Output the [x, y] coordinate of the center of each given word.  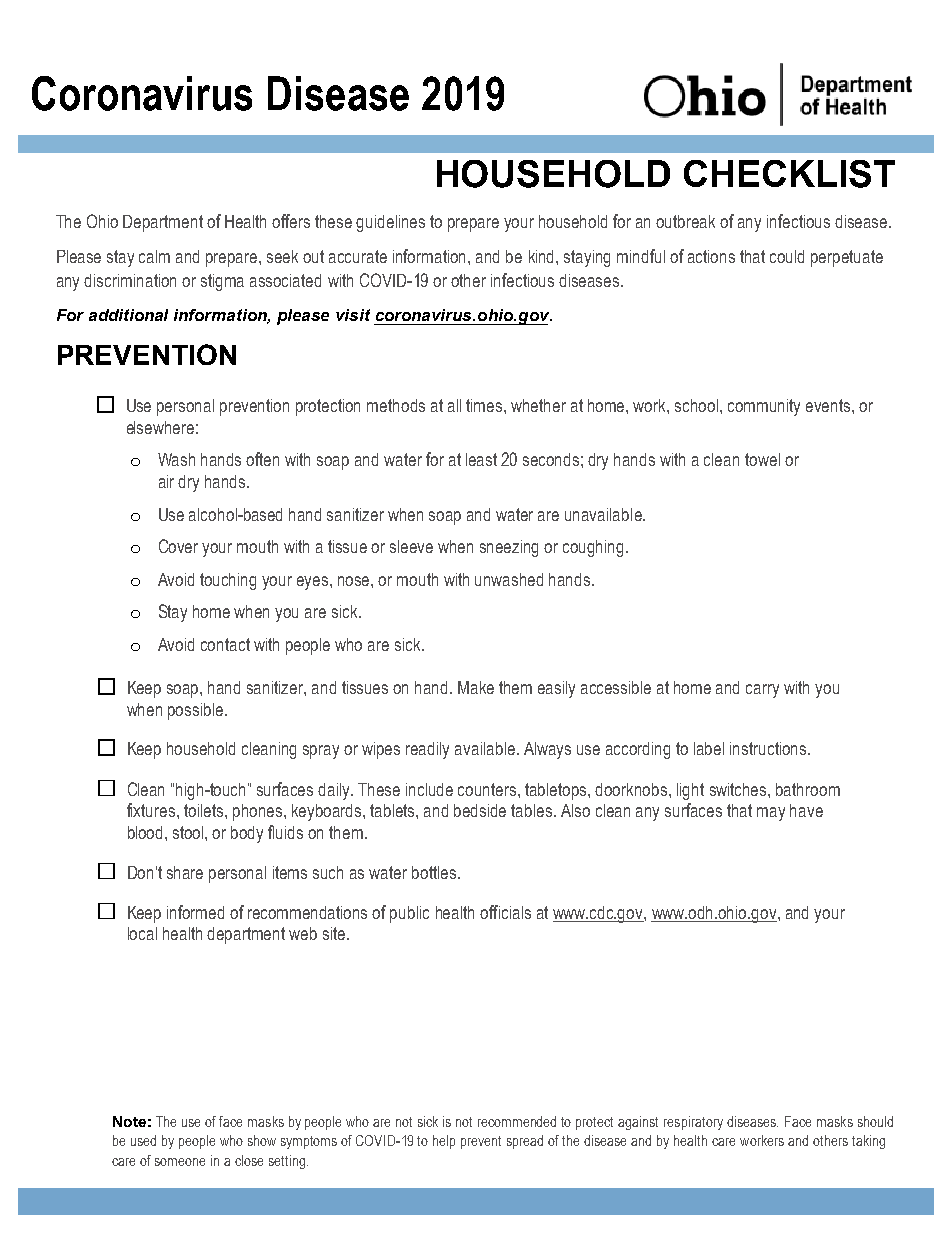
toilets [205, 810]
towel [762, 459]
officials [505, 912]
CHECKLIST [789, 174]
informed [195, 912]
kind [543, 256]
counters [488, 789]
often [262, 459]
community [764, 407]
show [262, 1140]
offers [291, 221]
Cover [178, 546]
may [771, 814]
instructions [769, 748]
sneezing [509, 548]
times [485, 405]
